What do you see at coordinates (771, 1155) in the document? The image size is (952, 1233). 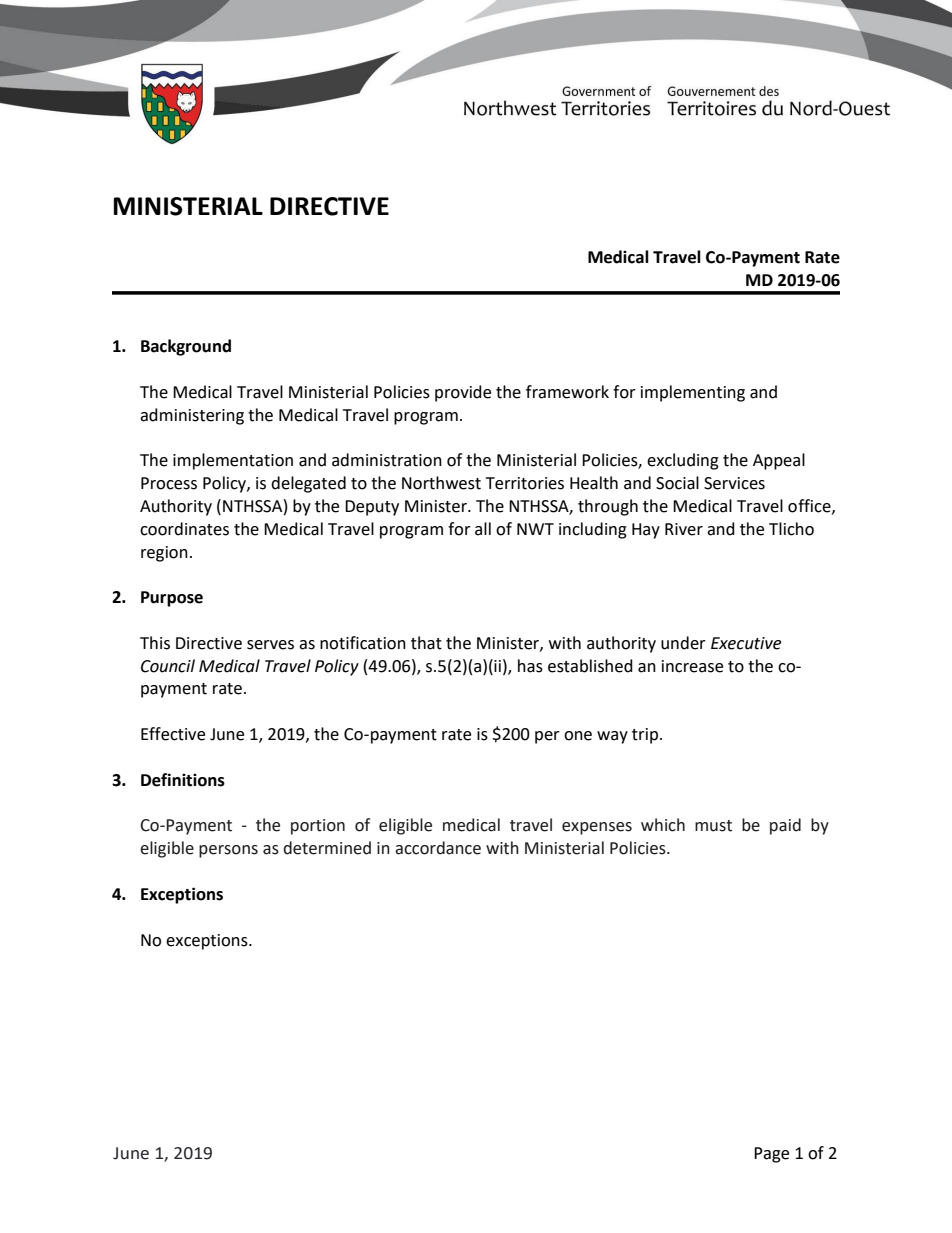 I see `Page` at bounding box center [771, 1155].
